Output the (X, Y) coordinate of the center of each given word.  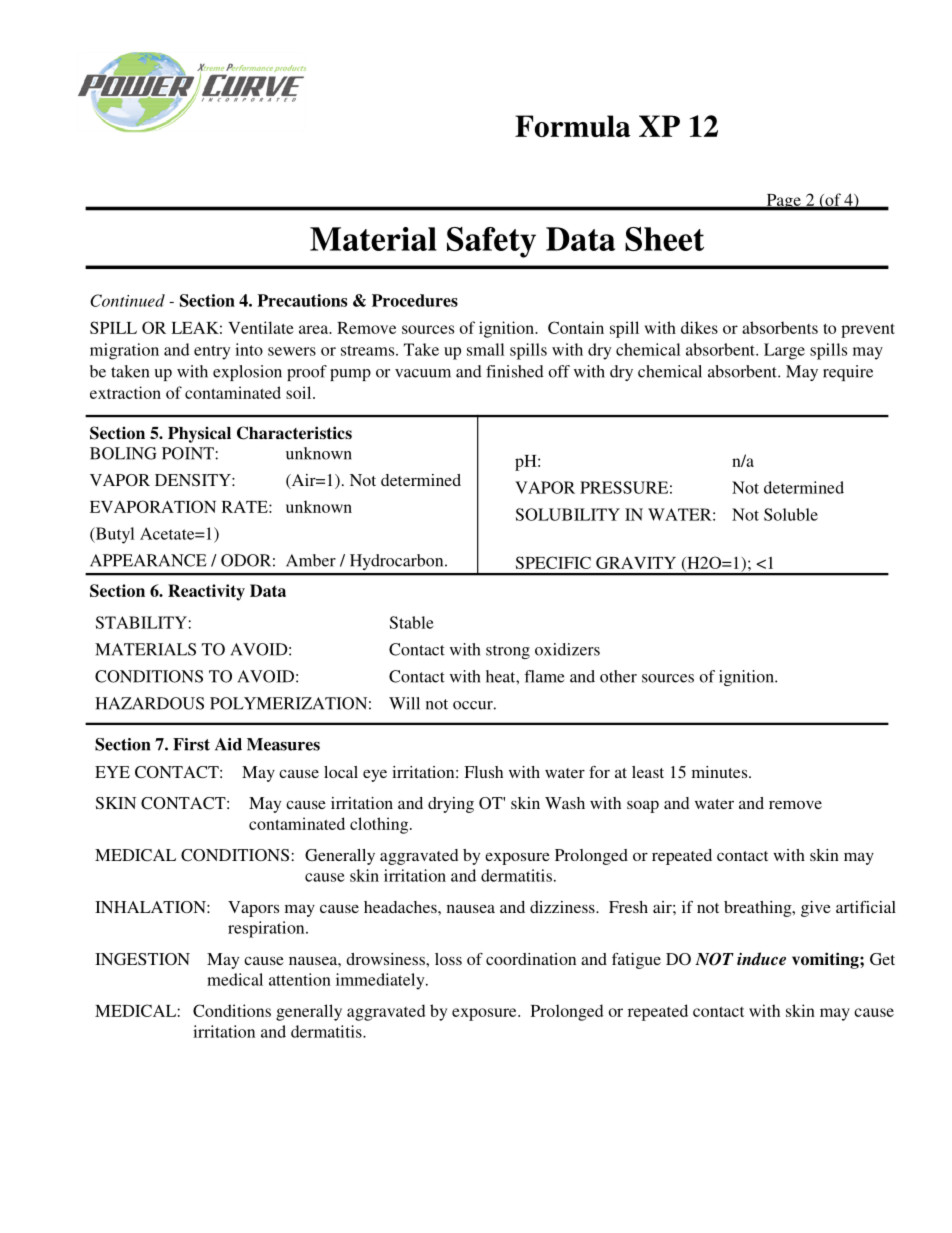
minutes (721, 772)
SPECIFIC (553, 562)
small (485, 349)
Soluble (791, 514)
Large (784, 351)
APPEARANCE (148, 560)
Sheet (664, 239)
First (191, 744)
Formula (573, 126)
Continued (127, 300)
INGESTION (142, 959)
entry (212, 352)
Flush (483, 772)
